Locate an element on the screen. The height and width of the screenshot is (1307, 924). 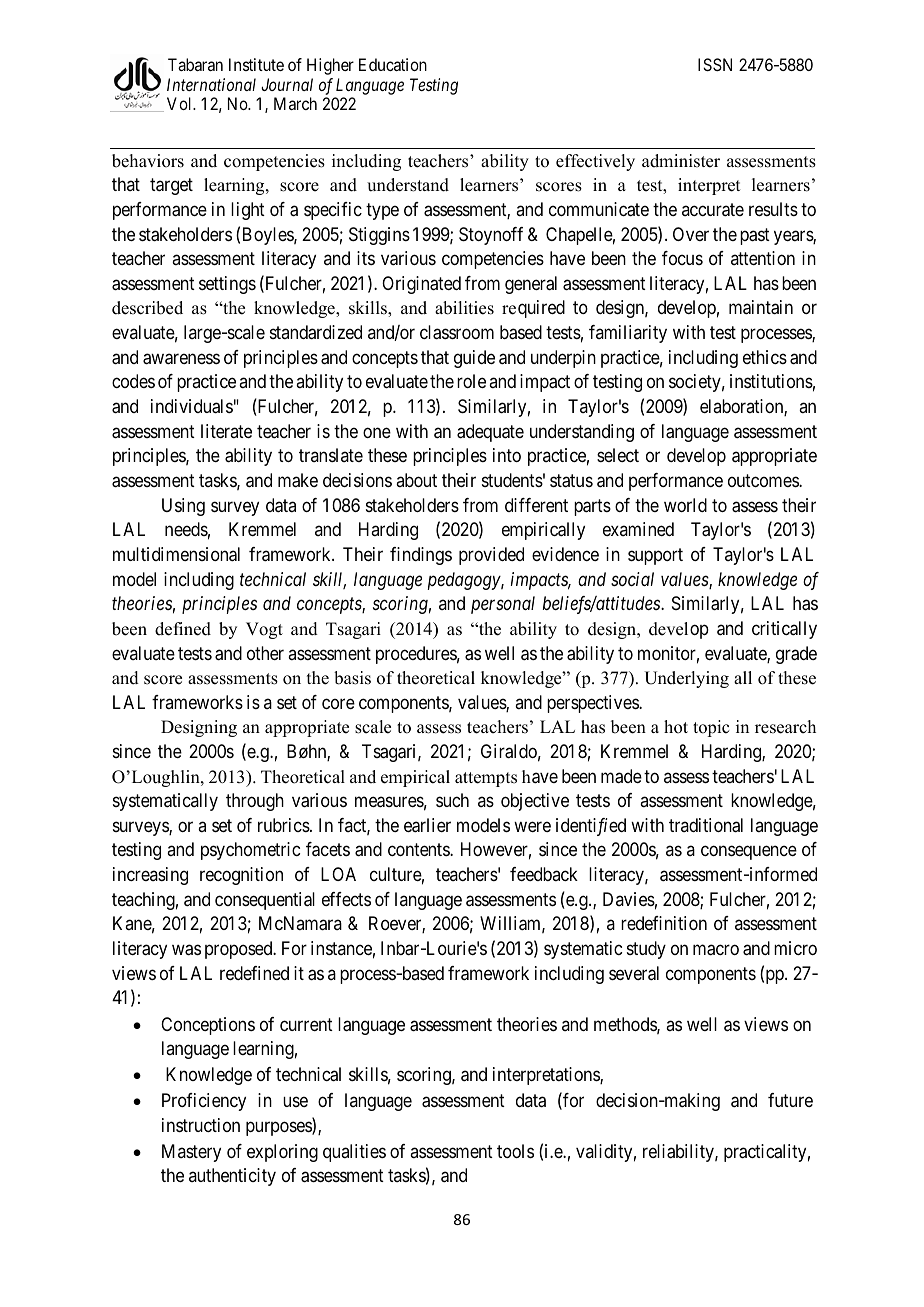
Education is located at coordinates (393, 64).
